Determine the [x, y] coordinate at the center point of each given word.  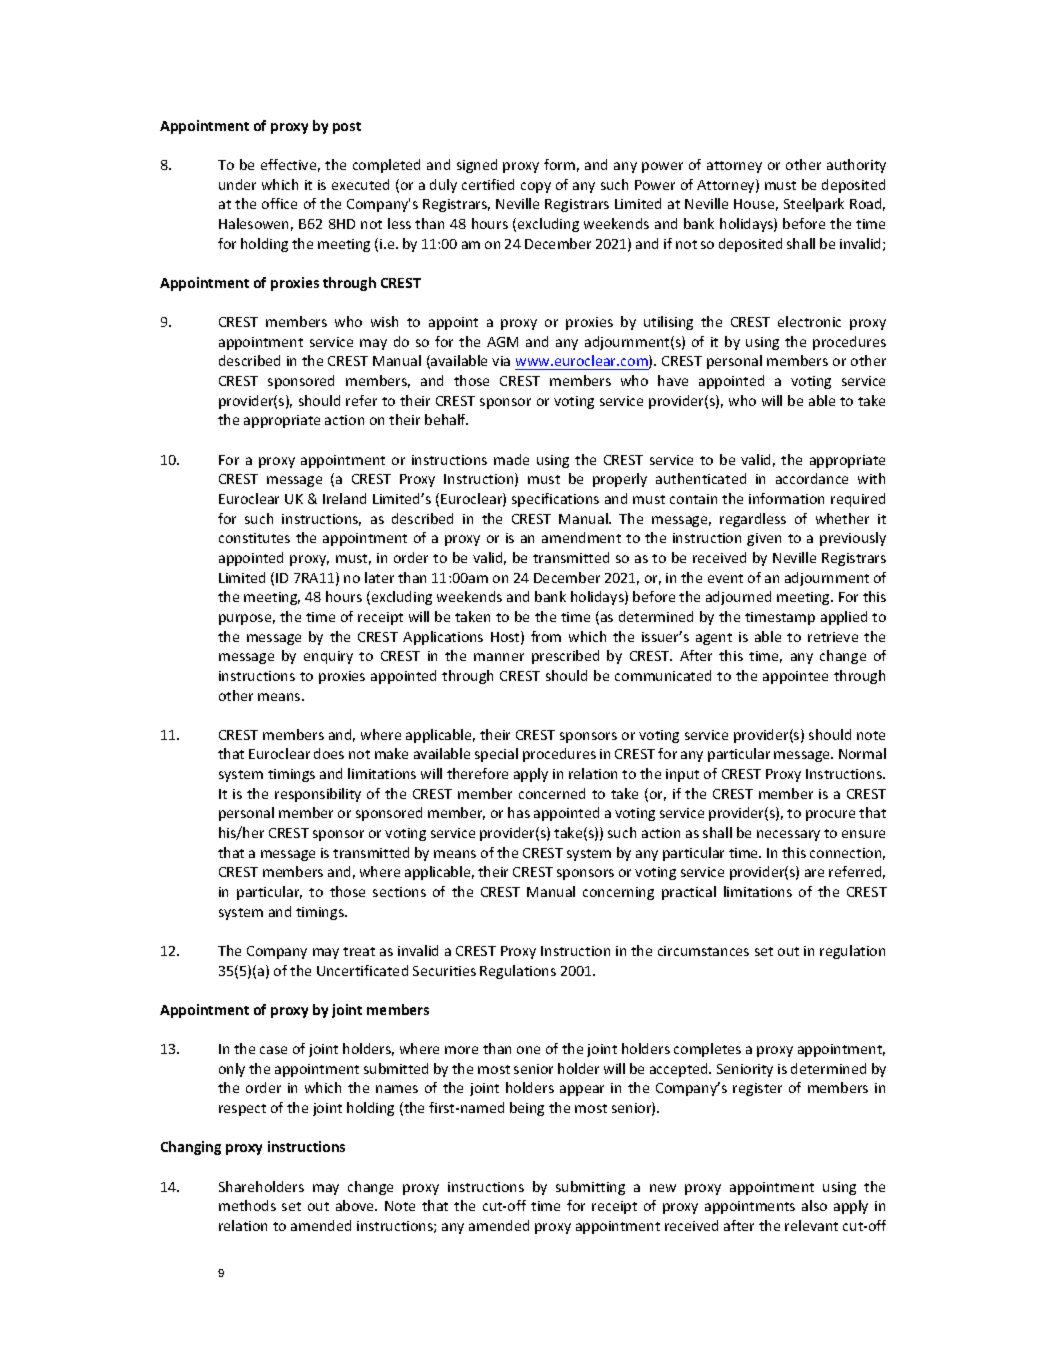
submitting [590, 1188]
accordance [812, 478]
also [814, 1205]
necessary [788, 835]
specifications [555, 500]
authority [856, 166]
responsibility [318, 795]
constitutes [254, 538]
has [519, 812]
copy [536, 187]
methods [247, 1205]
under [237, 184]
